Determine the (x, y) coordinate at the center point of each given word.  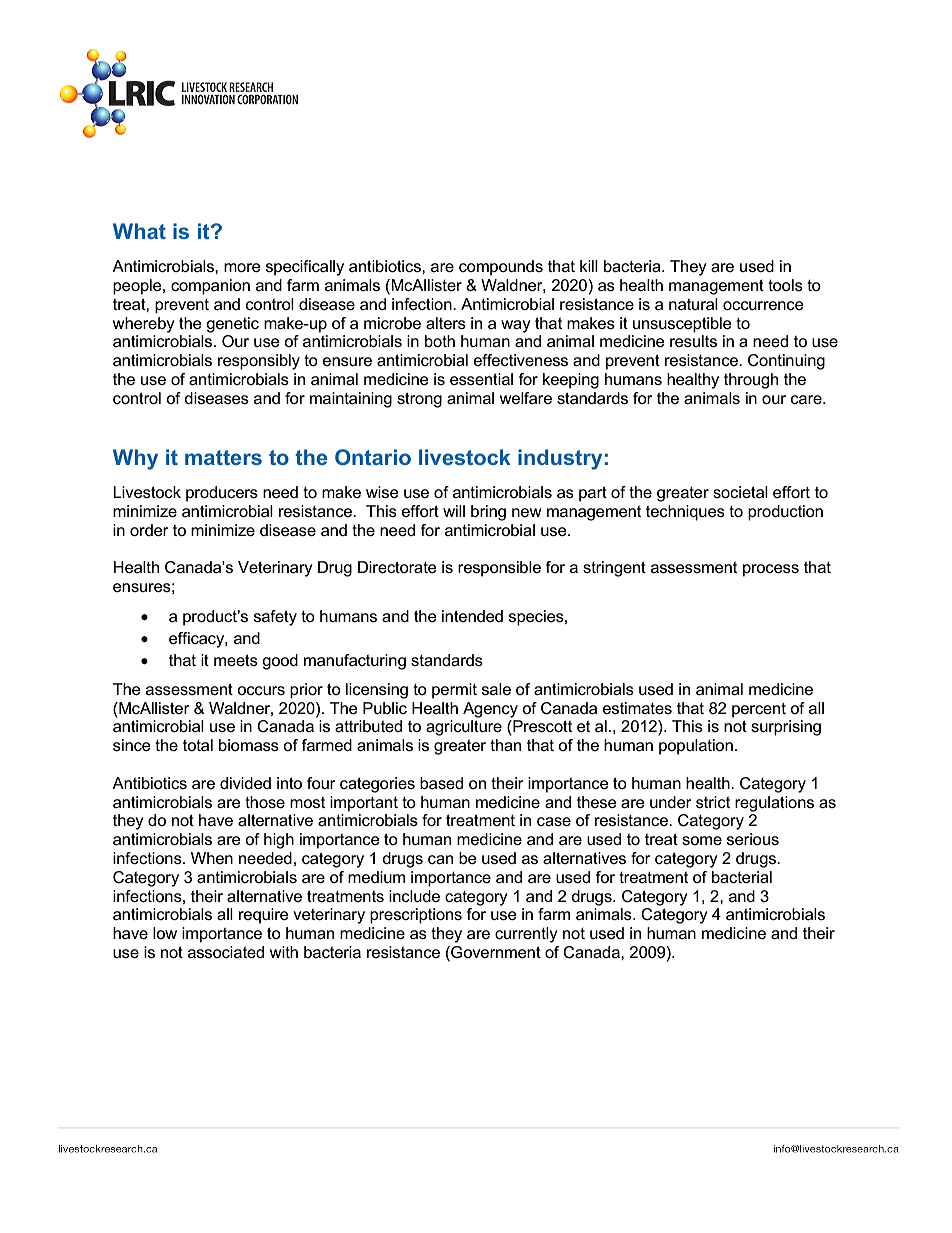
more (242, 267)
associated (226, 952)
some (702, 840)
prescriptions (416, 916)
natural (693, 304)
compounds (501, 268)
